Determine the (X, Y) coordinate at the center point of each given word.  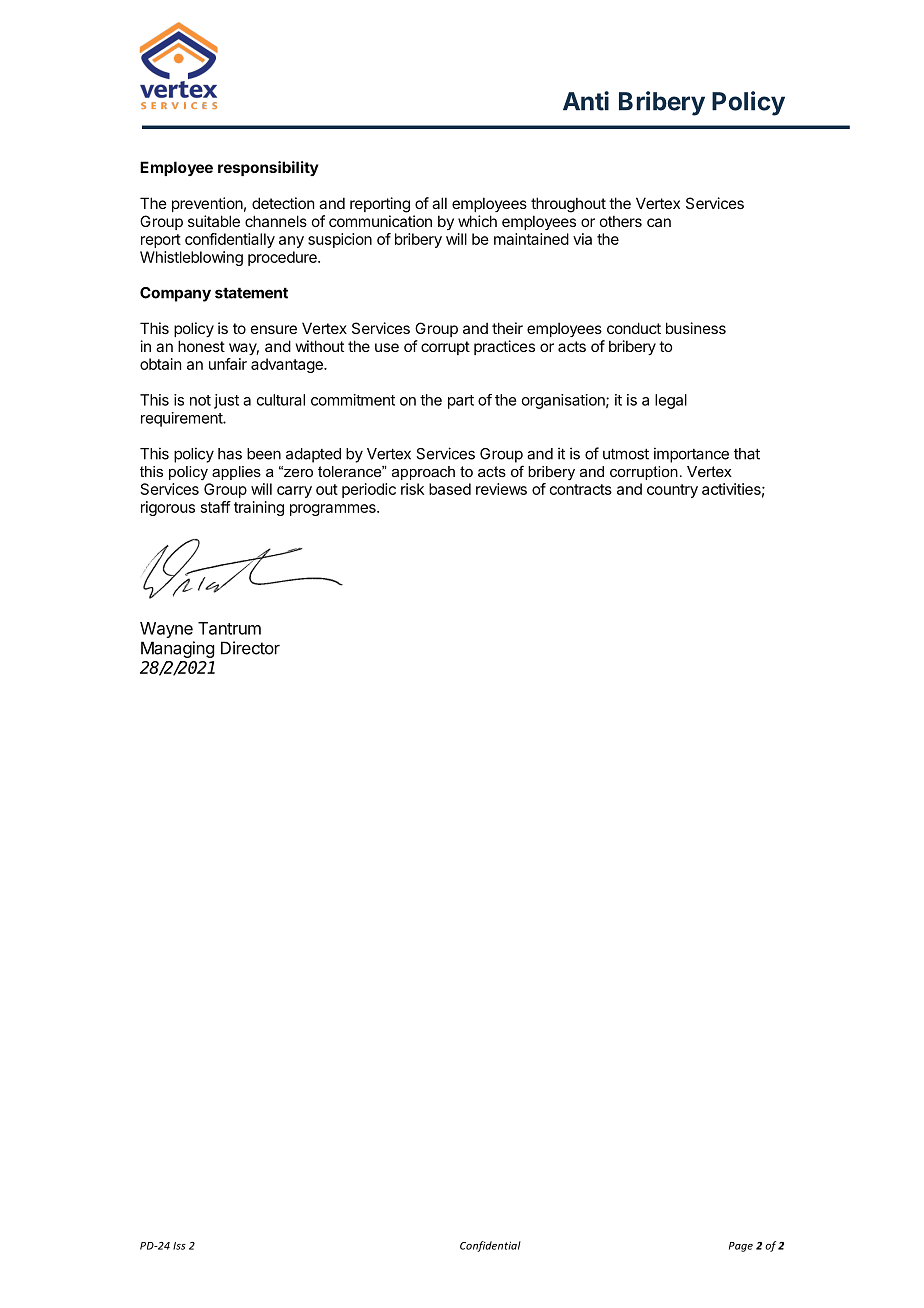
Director (250, 648)
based (450, 489)
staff (216, 507)
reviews (501, 489)
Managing (177, 649)
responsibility (268, 168)
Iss (179, 1246)
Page (741, 1247)
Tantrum (229, 628)
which (477, 221)
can (659, 222)
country (672, 491)
